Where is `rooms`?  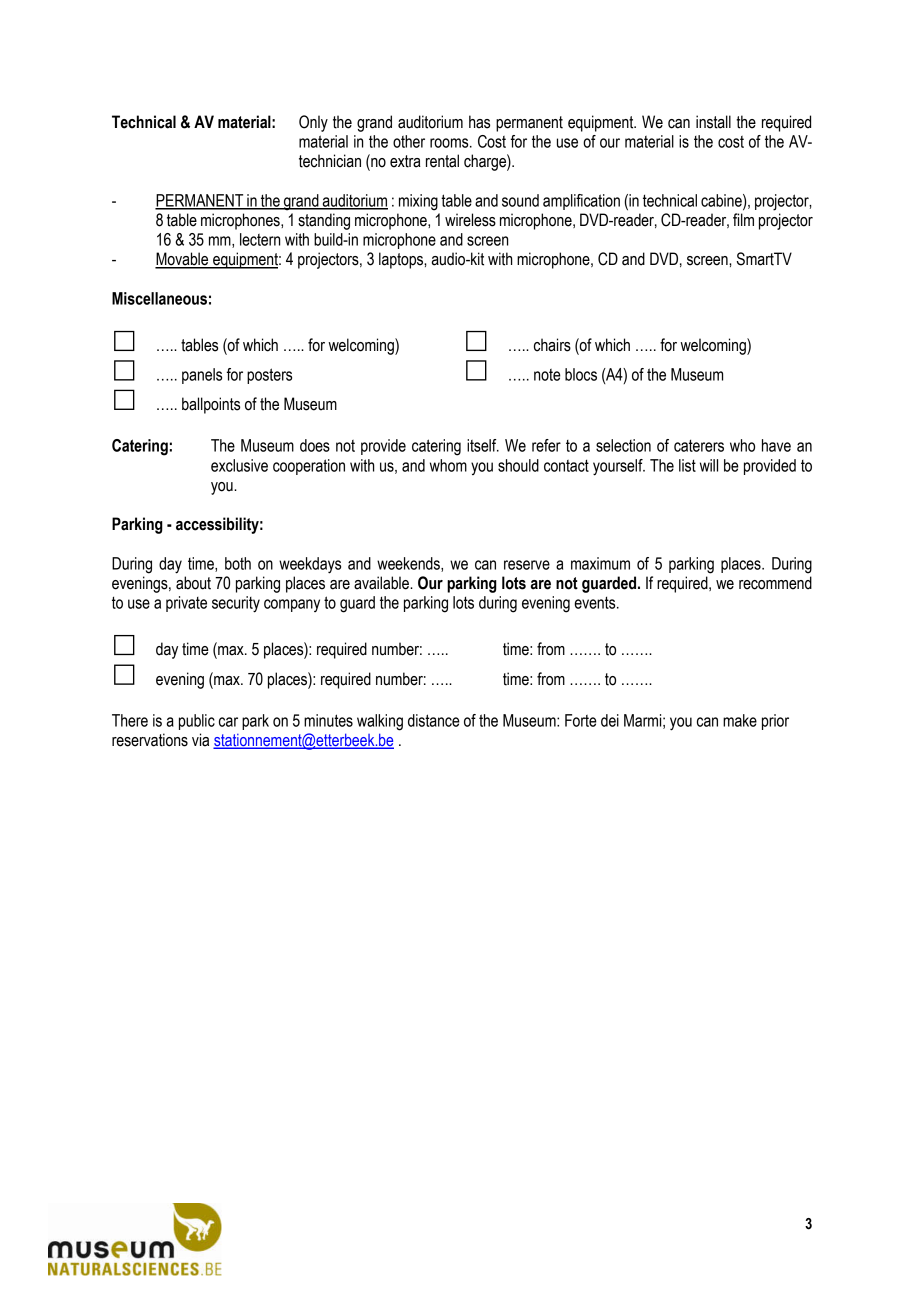
rooms is located at coordinates (450, 143).
